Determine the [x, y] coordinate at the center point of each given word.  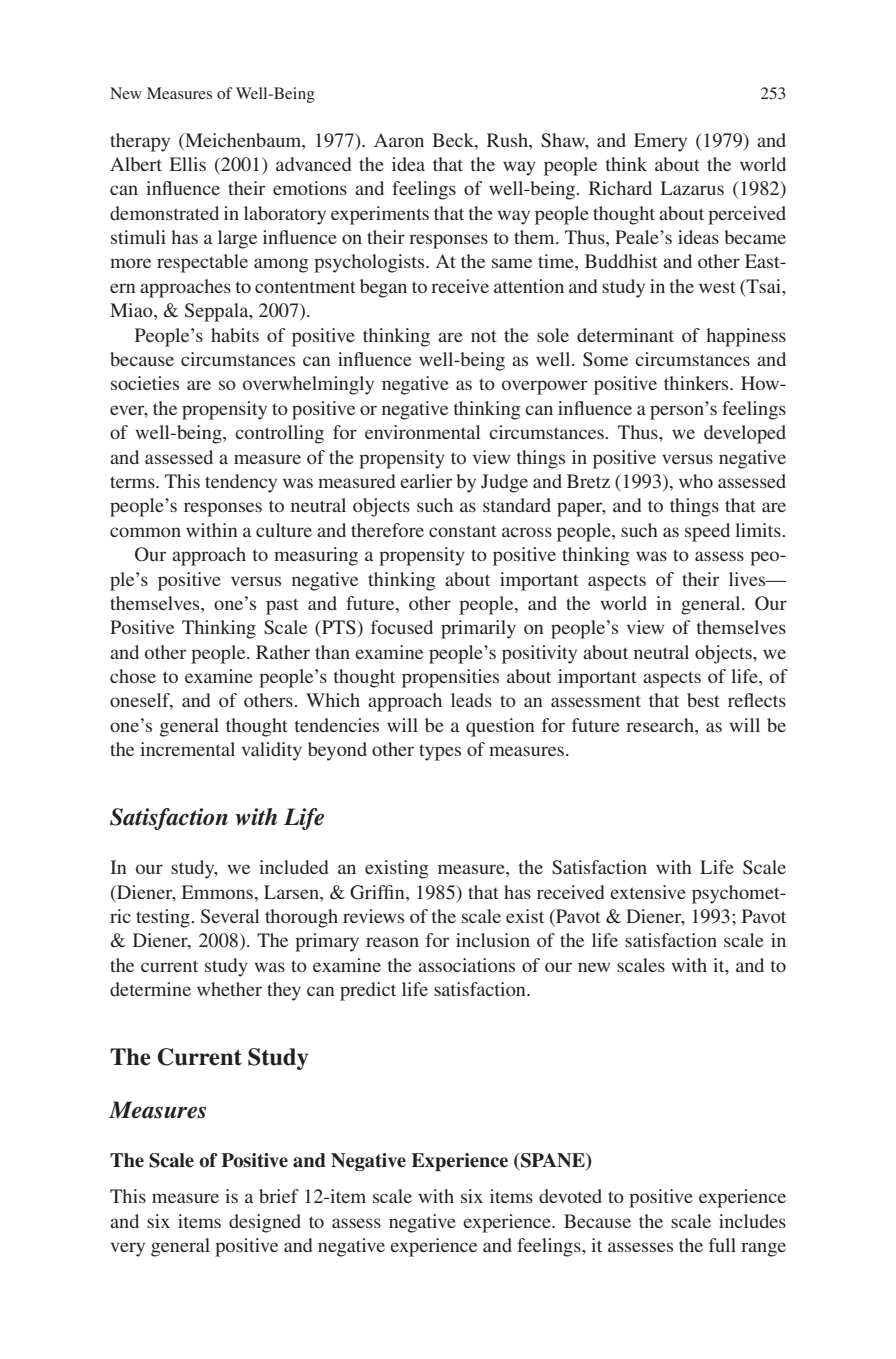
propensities [450, 678]
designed [265, 1223]
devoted [570, 1196]
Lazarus [692, 188]
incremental [187, 749]
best [703, 700]
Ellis [188, 164]
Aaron [399, 140]
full [722, 1245]
